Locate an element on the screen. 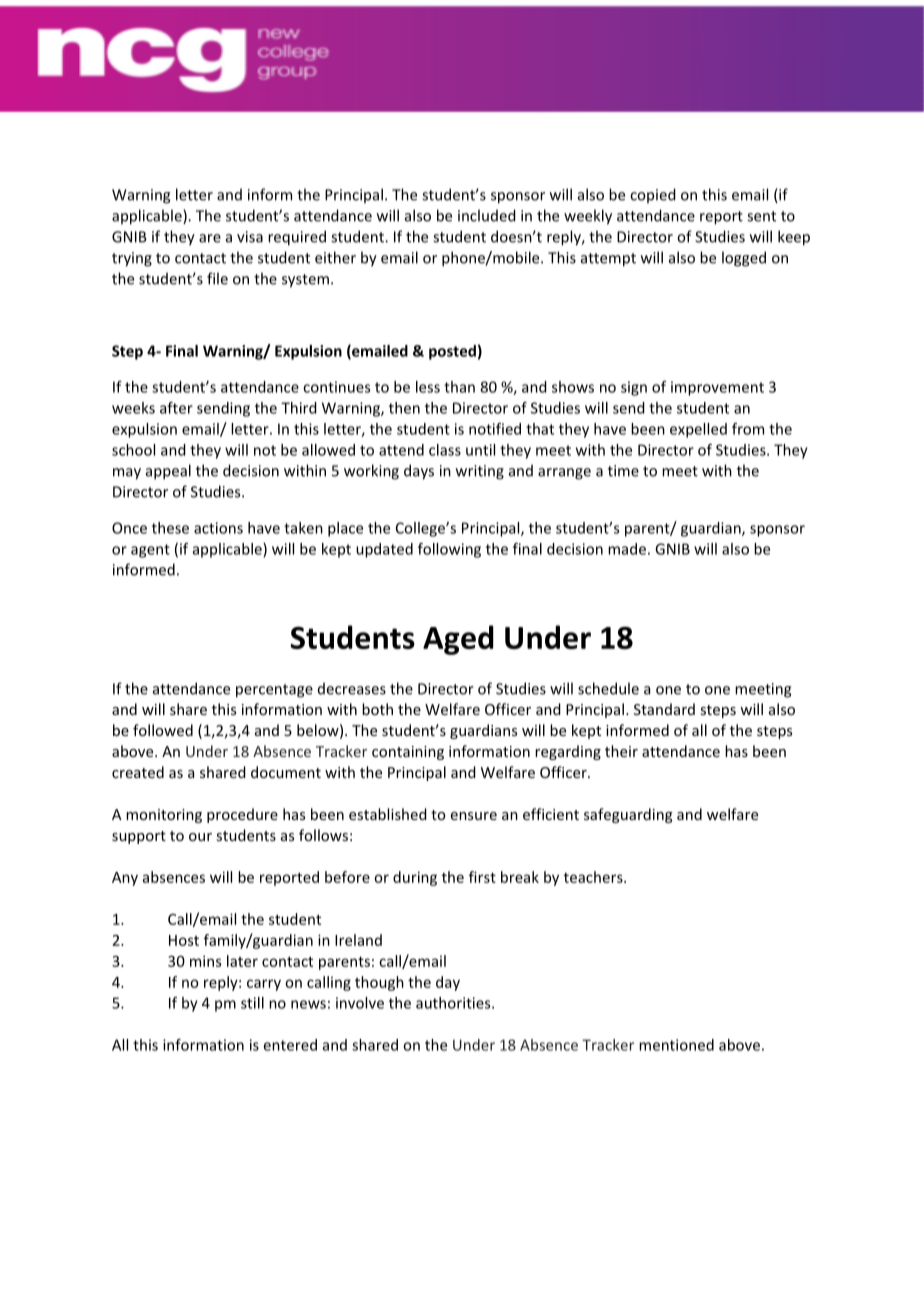 This screenshot has height=1308, width=924. authorities is located at coordinates (454, 1003).
